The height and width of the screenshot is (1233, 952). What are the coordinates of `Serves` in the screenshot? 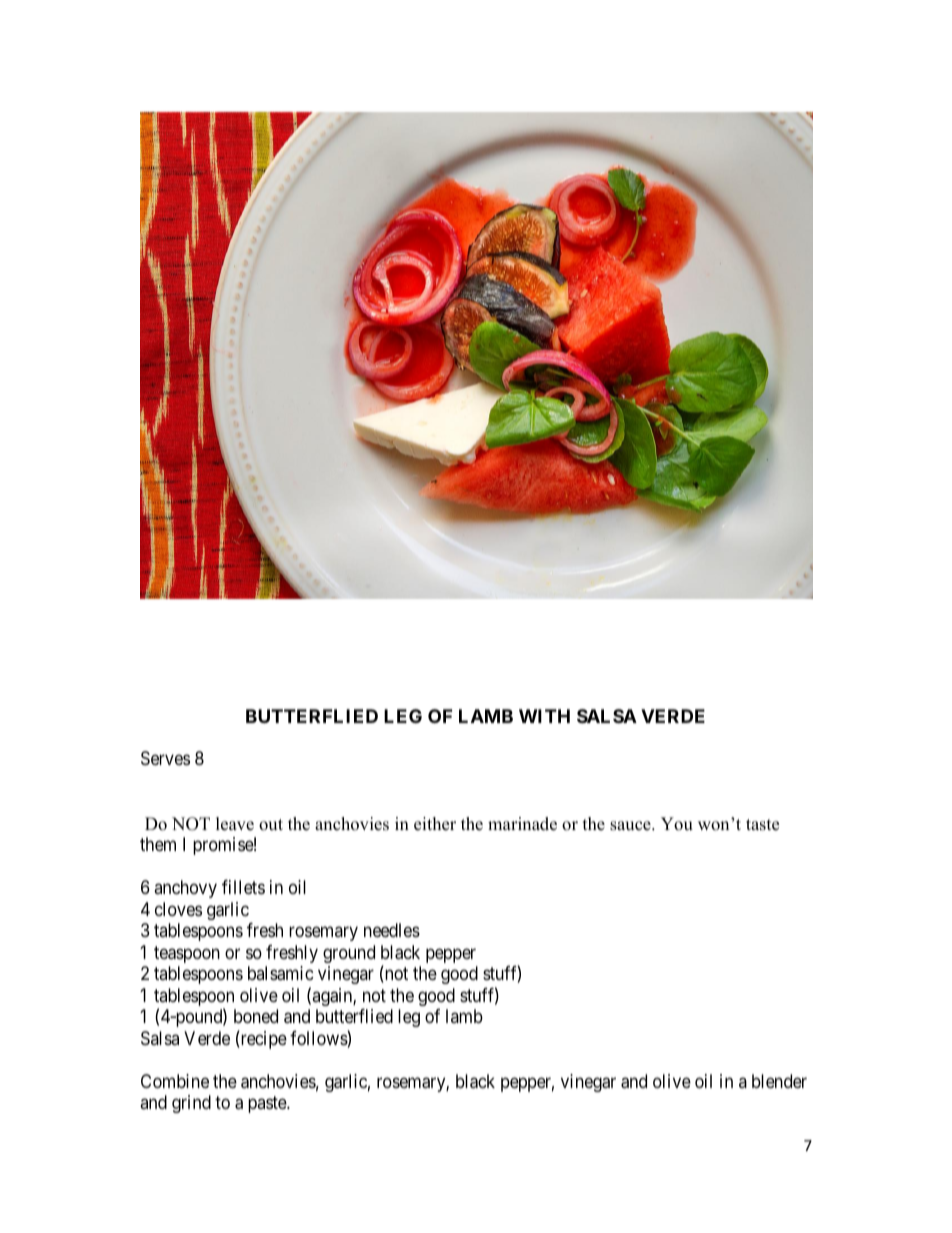 It's located at (165, 758).
